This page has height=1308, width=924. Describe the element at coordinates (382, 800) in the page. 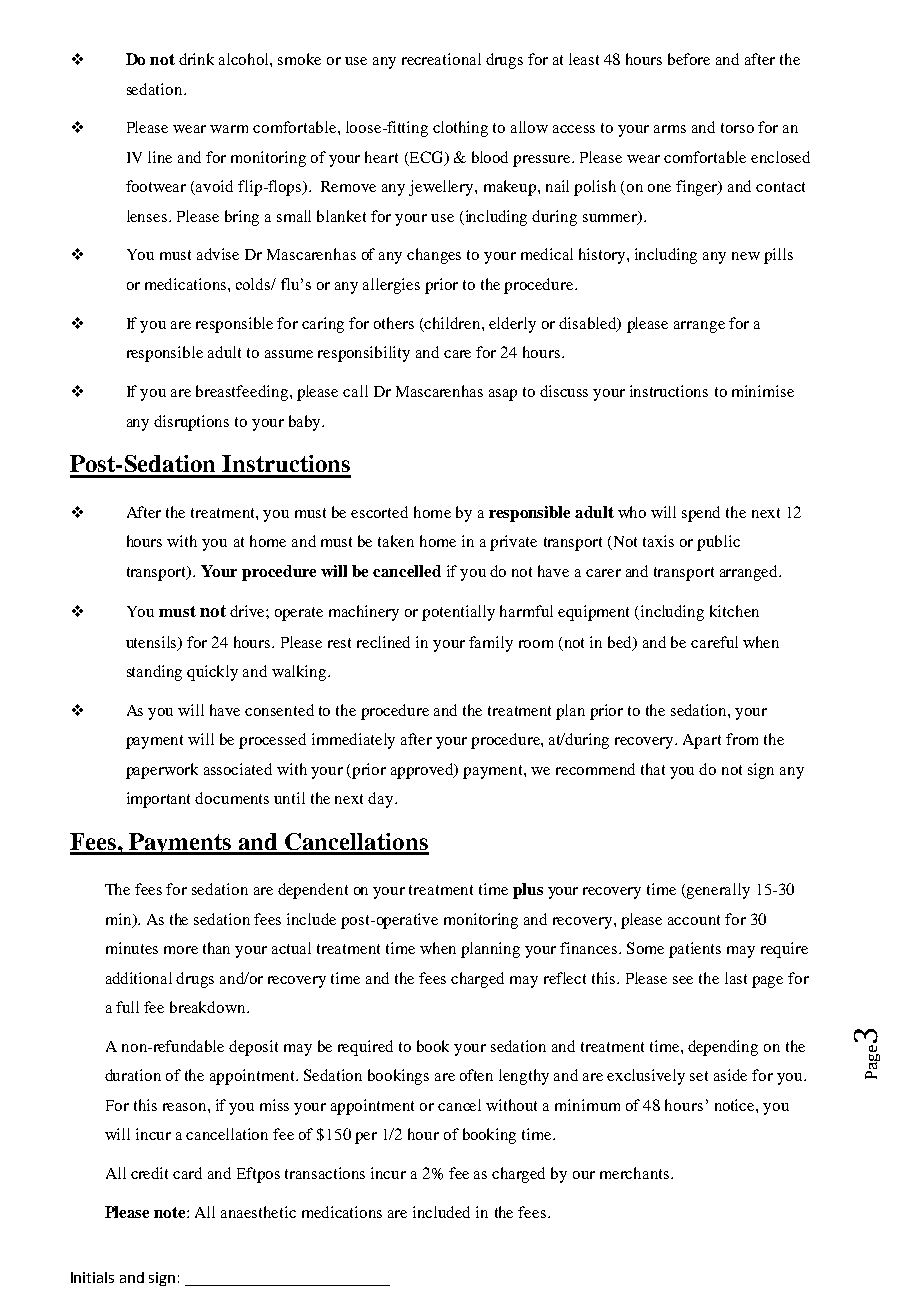

I see `day` at that location.
